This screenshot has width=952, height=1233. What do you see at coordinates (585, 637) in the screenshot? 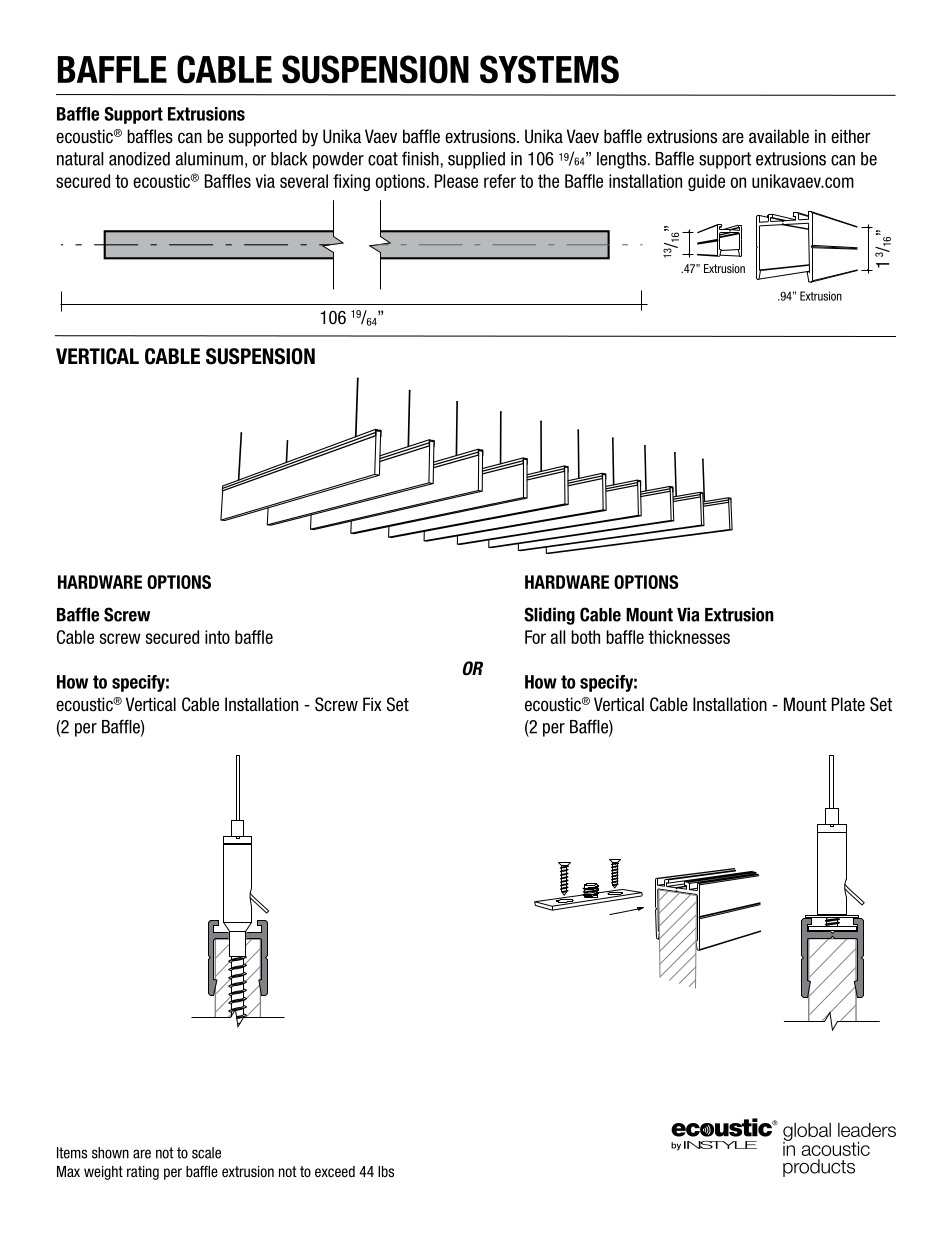
I see `both` at bounding box center [585, 637].
